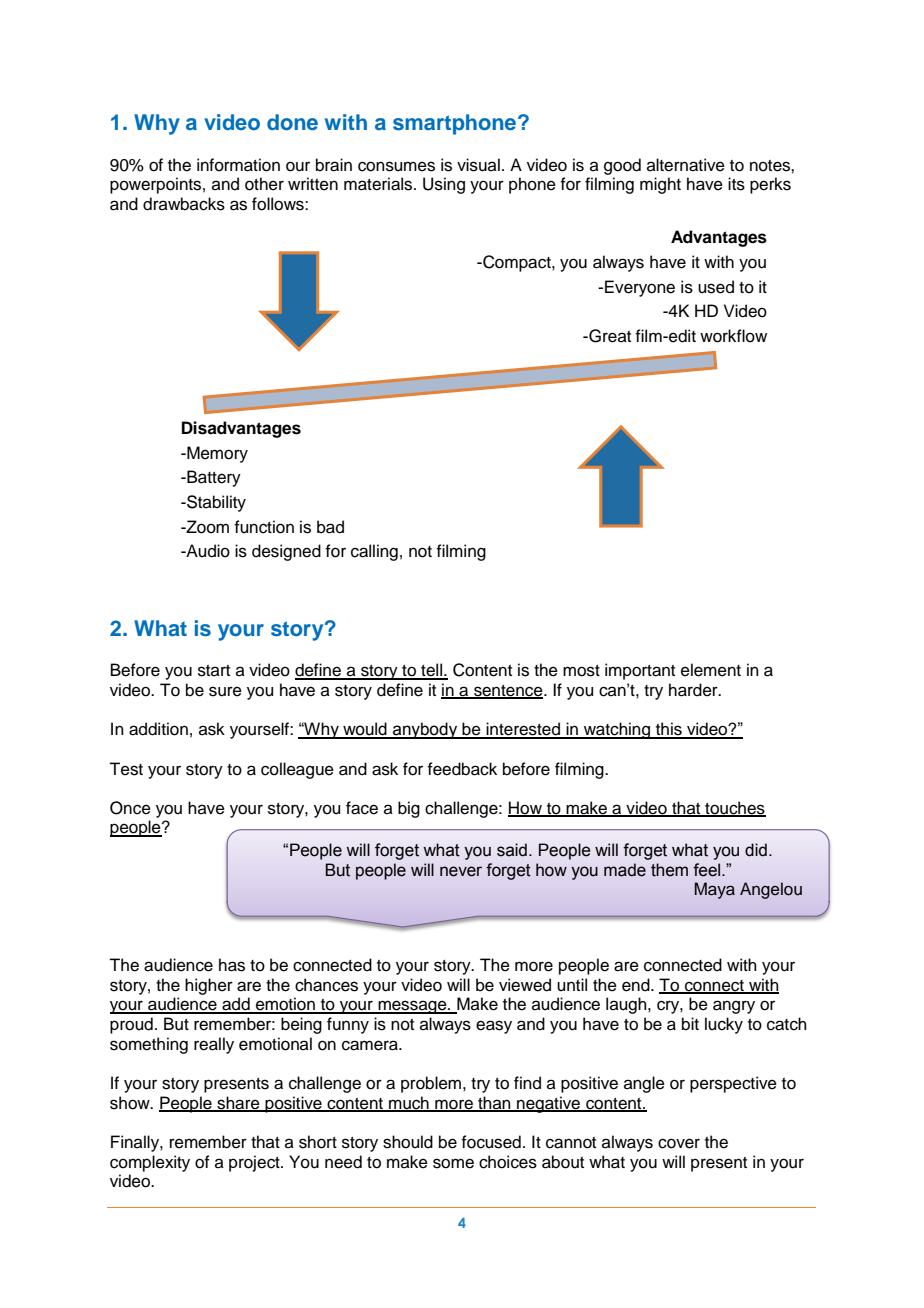  What do you see at coordinates (238, 1103) in the document?
I see `share` at bounding box center [238, 1103].
